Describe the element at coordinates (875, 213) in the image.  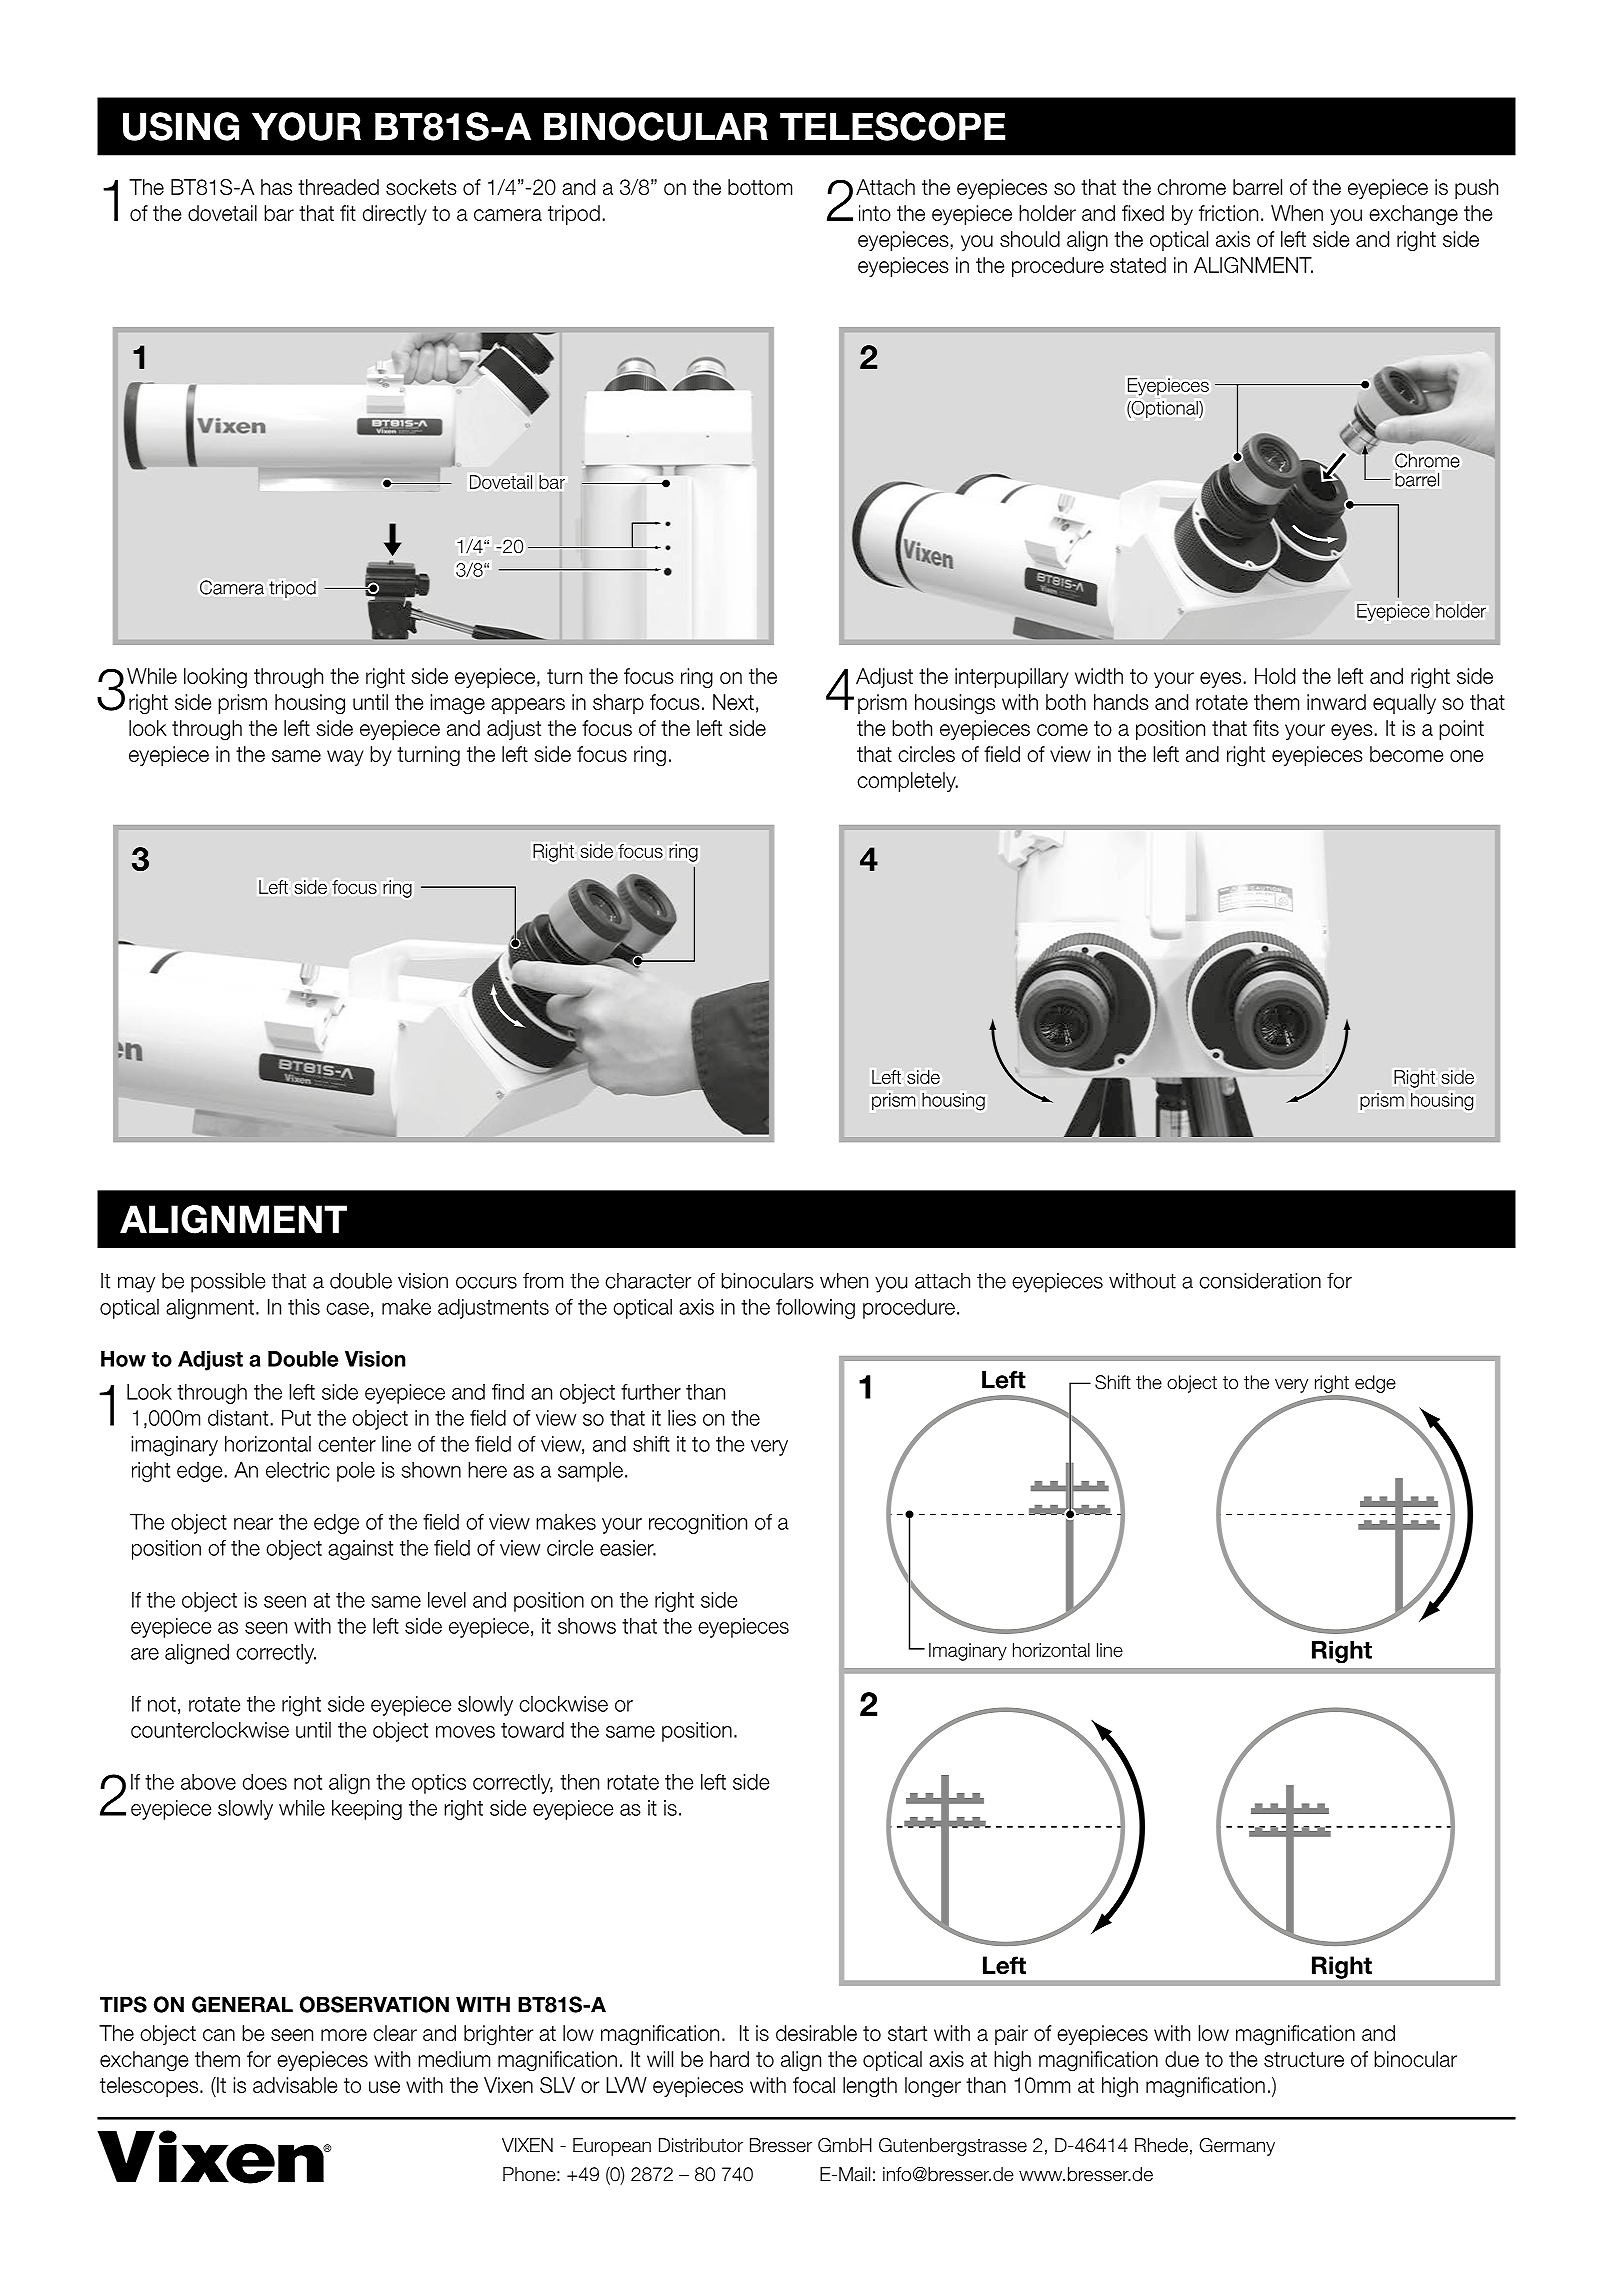
I see `into` at that location.
